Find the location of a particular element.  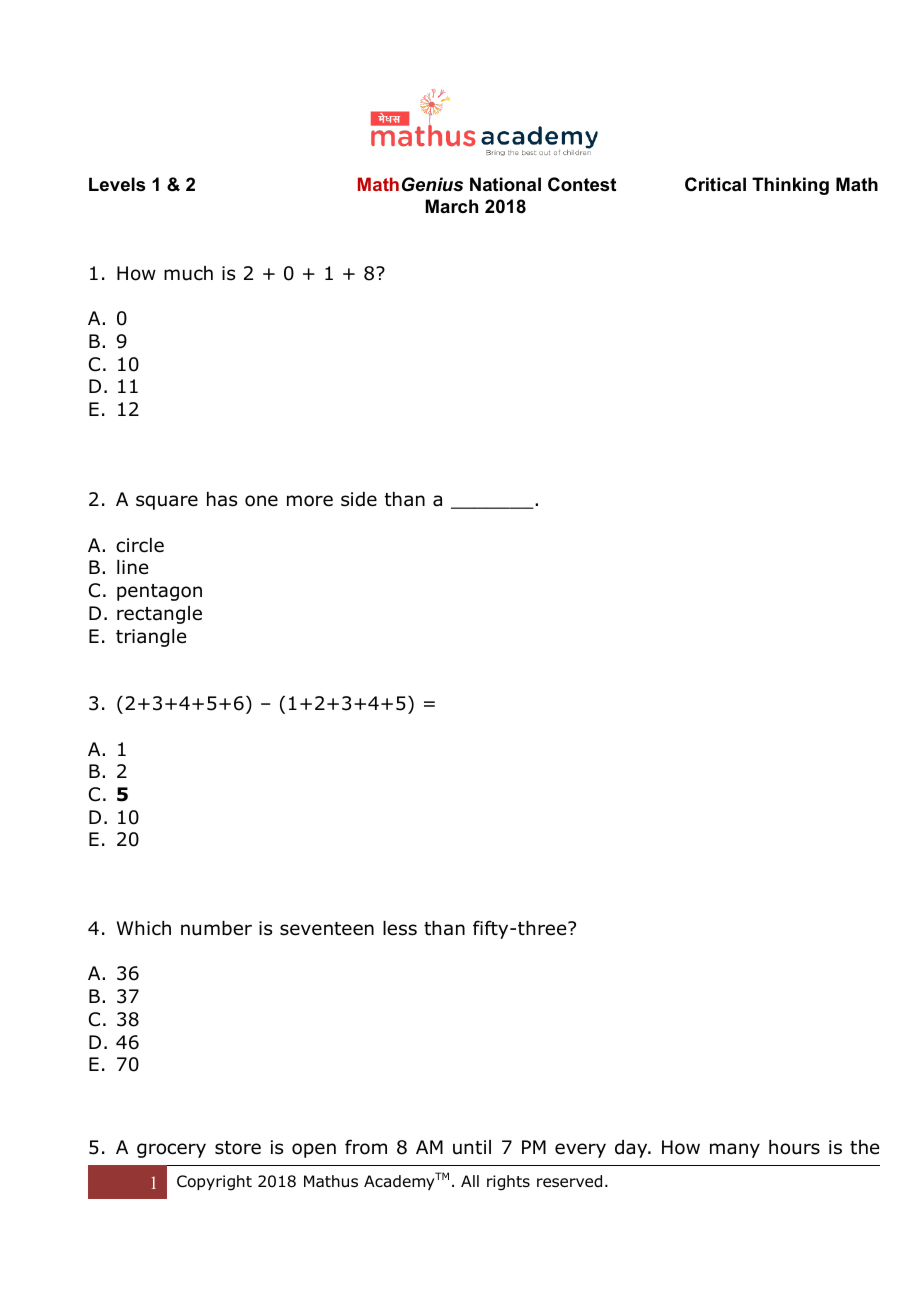

store is located at coordinates (238, 1148).
